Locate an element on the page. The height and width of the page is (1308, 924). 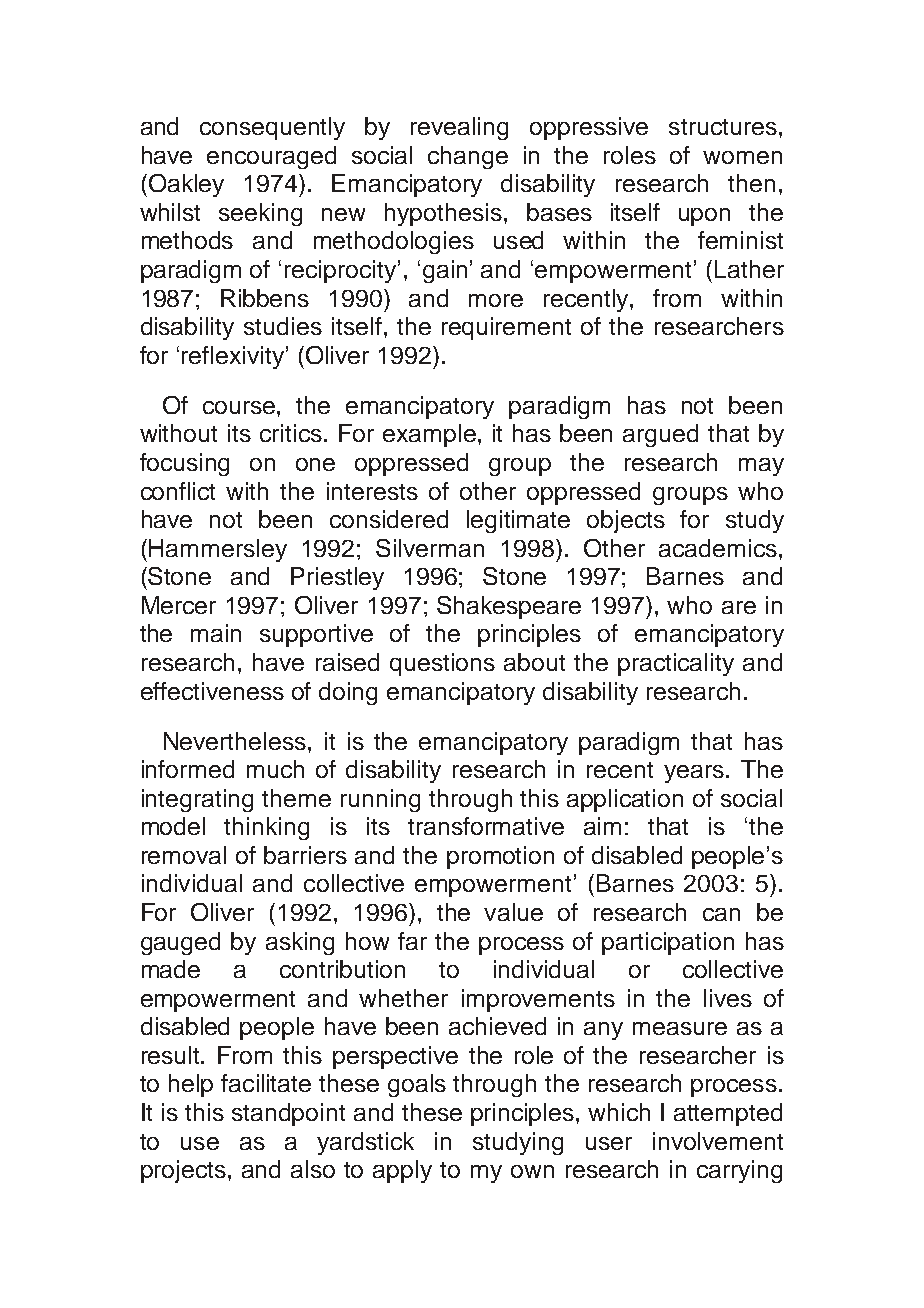
example is located at coordinates (429, 435).
